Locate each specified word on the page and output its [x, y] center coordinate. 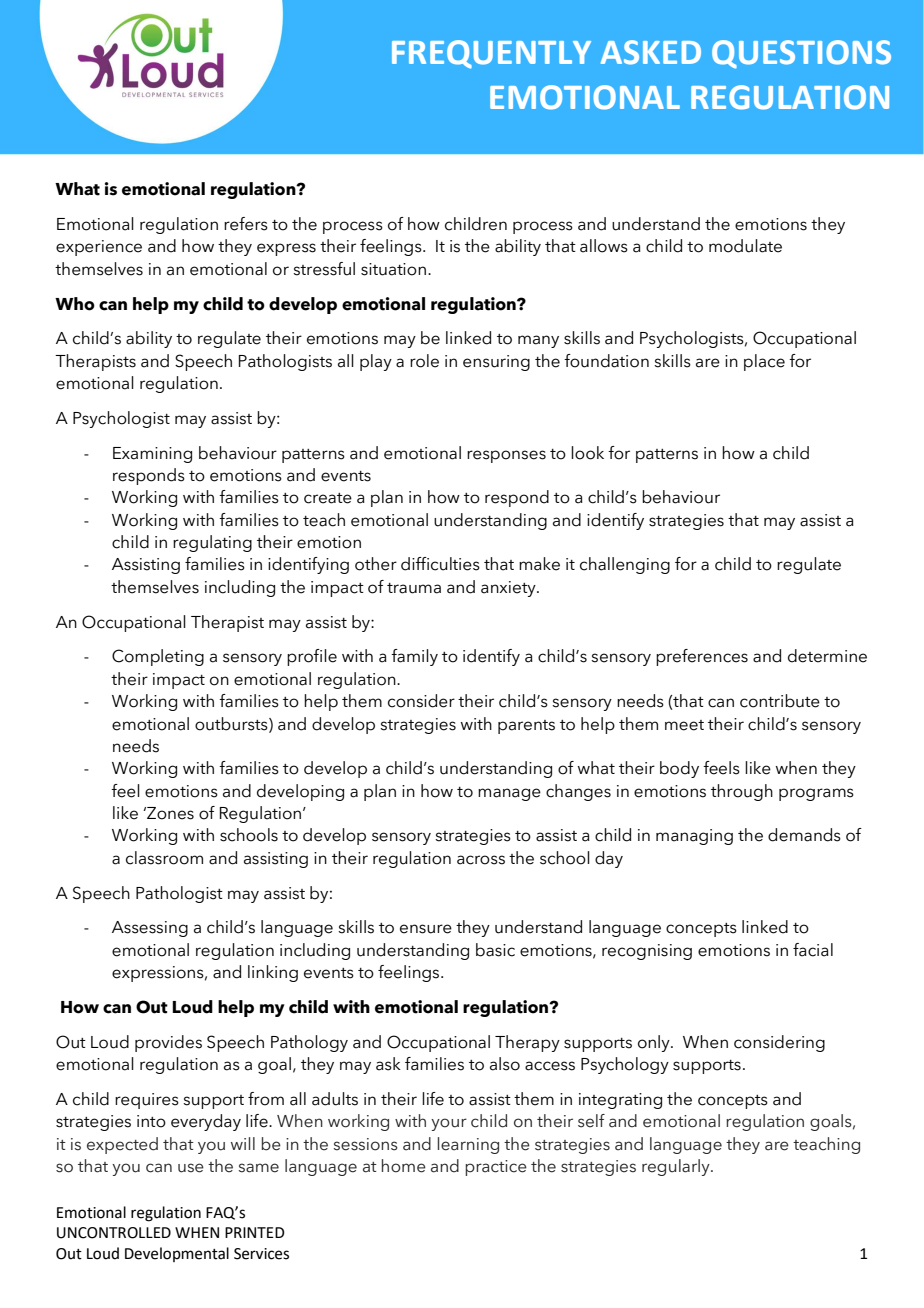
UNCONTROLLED [114, 1233]
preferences [702, 657]
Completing [158, 657]
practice [496, 1168]
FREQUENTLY [491, 54]
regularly [677, 1167]
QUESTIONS [801, 54]
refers [246, 224]
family [414, 657]
